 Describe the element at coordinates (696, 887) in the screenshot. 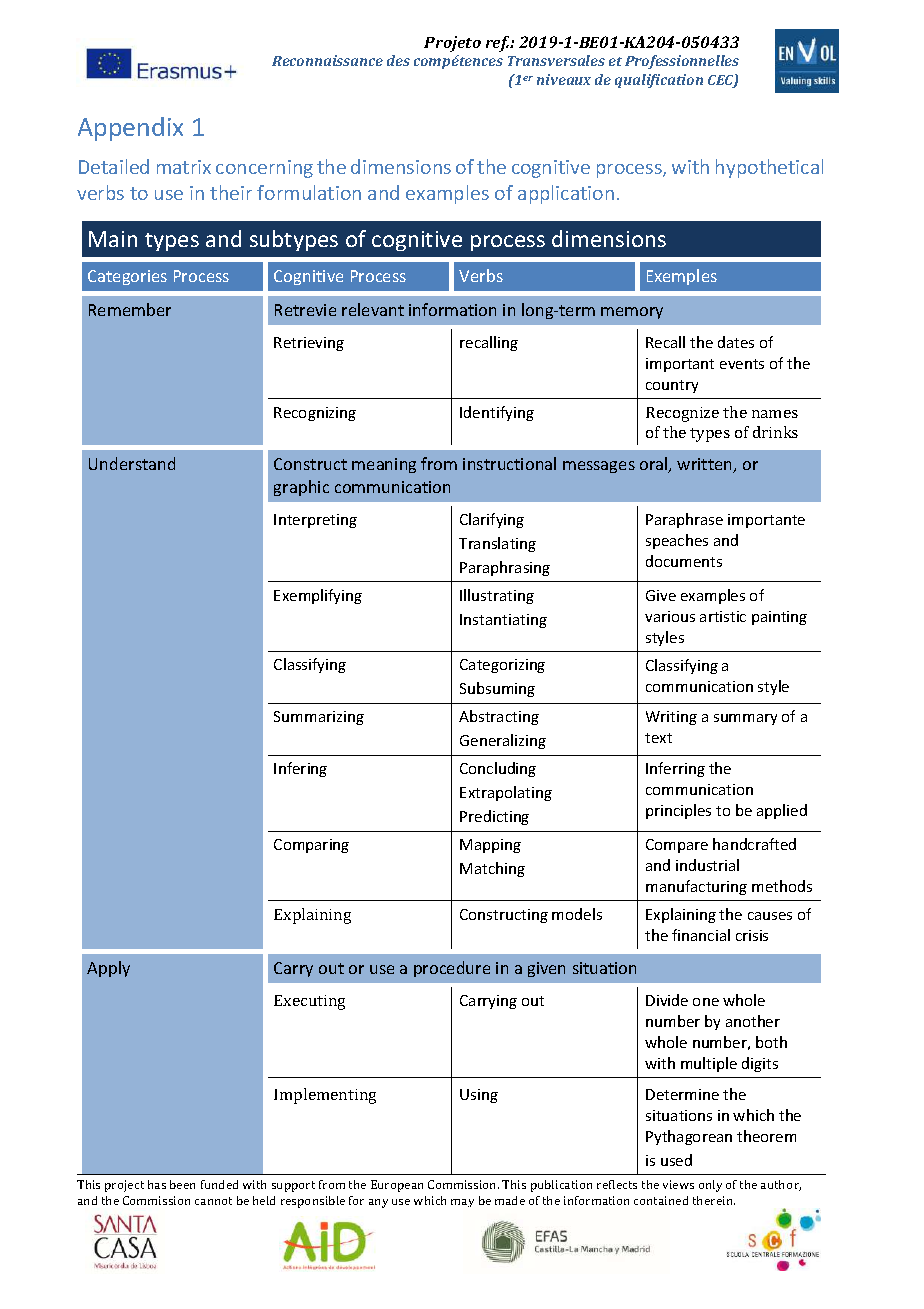

I see `manufacturing` at that location.
